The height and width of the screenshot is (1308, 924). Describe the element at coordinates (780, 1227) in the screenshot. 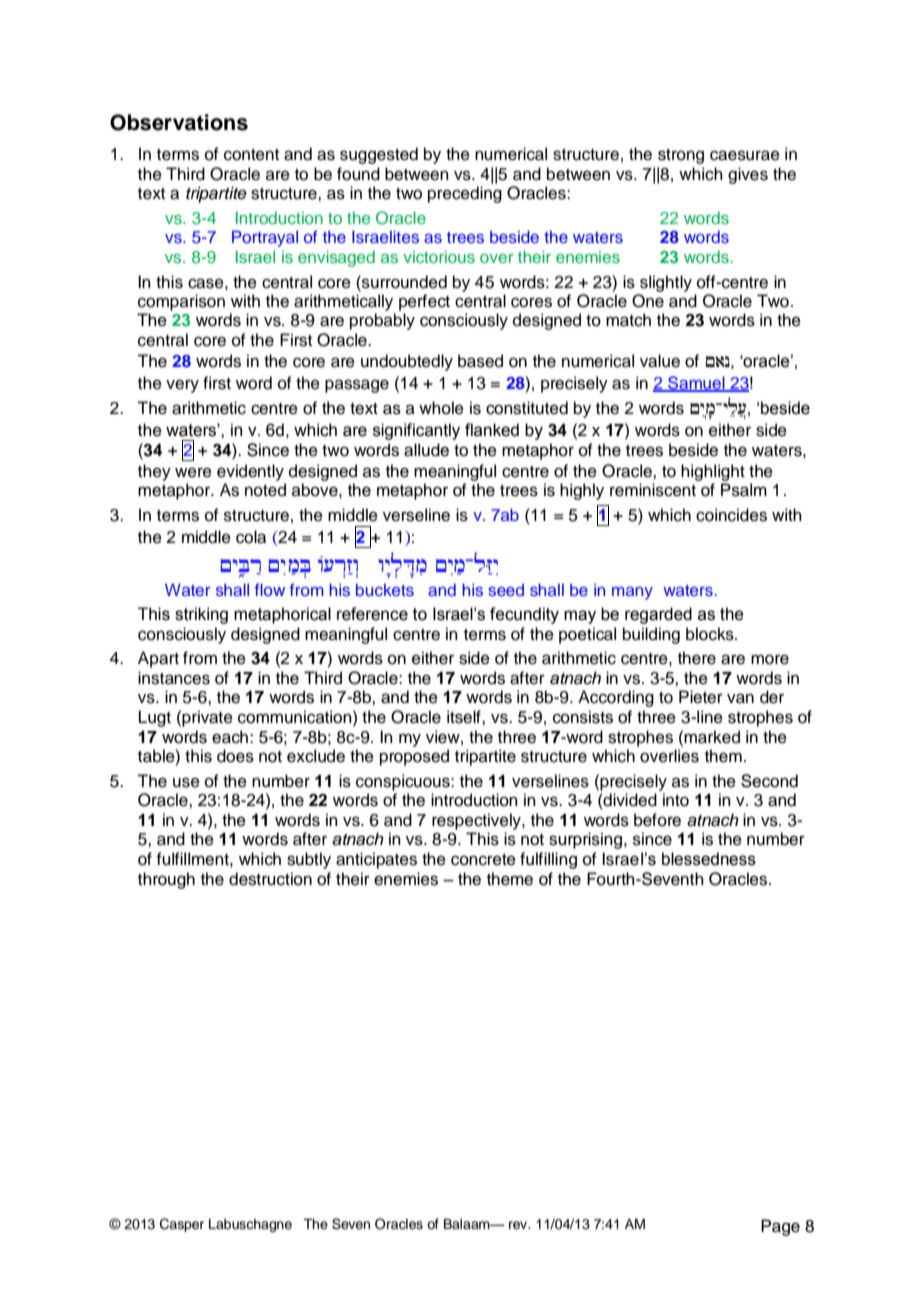

I see `Page` at that location.
